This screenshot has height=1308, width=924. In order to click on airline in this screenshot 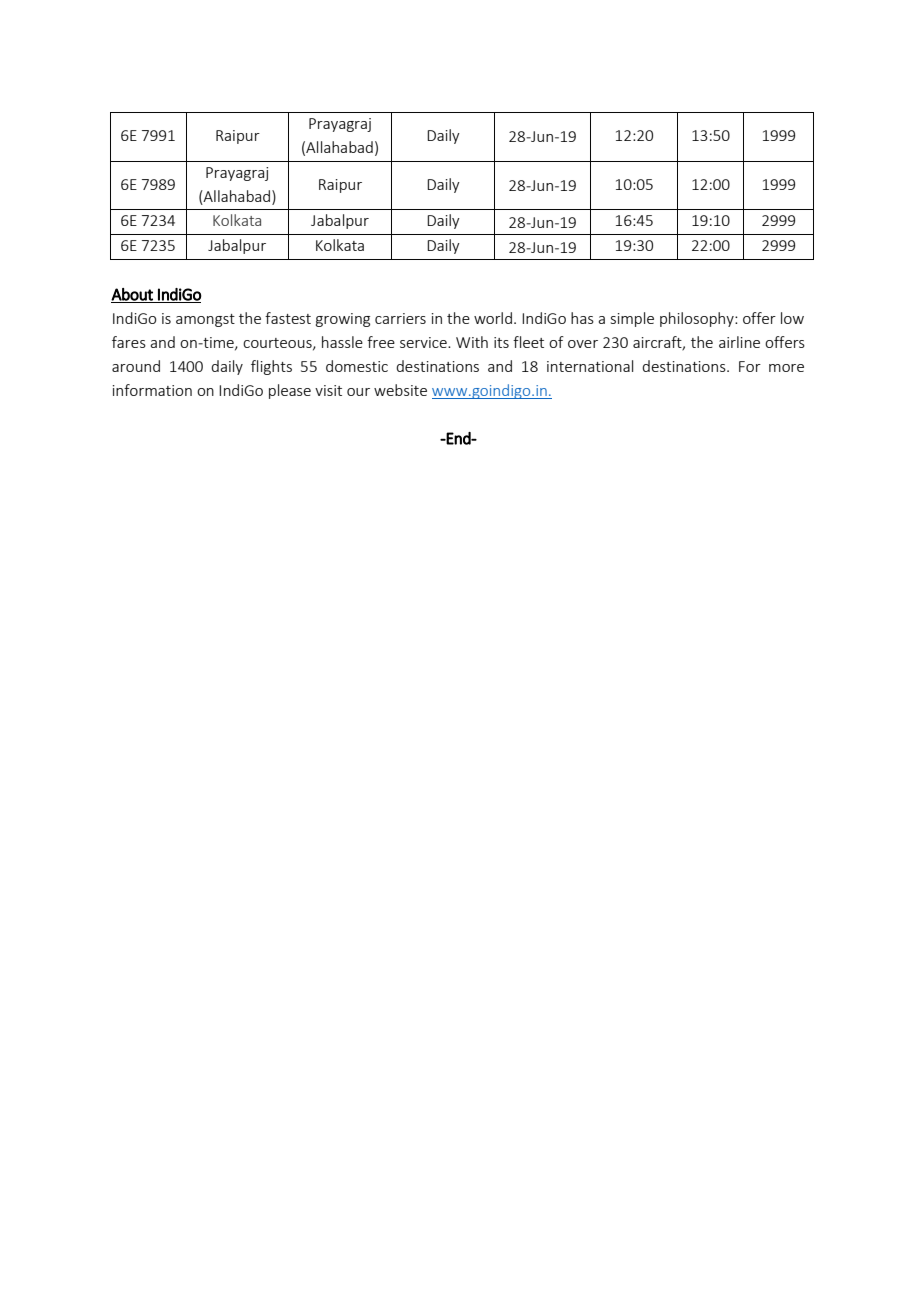, I will do `click(739, 342)`.
